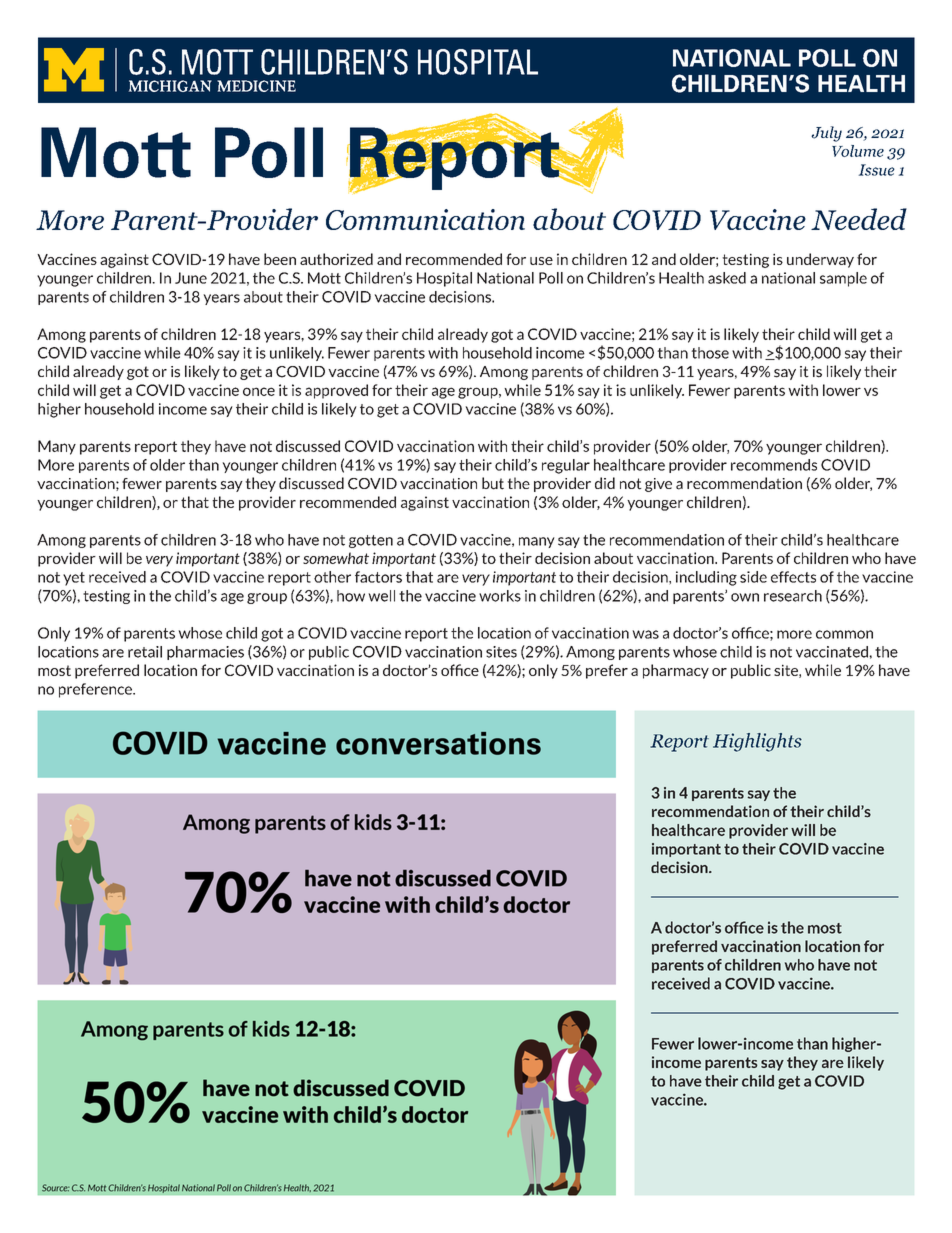  Describe the element at coordinates (774, 465) in the page. I see `recommends` at that location.
